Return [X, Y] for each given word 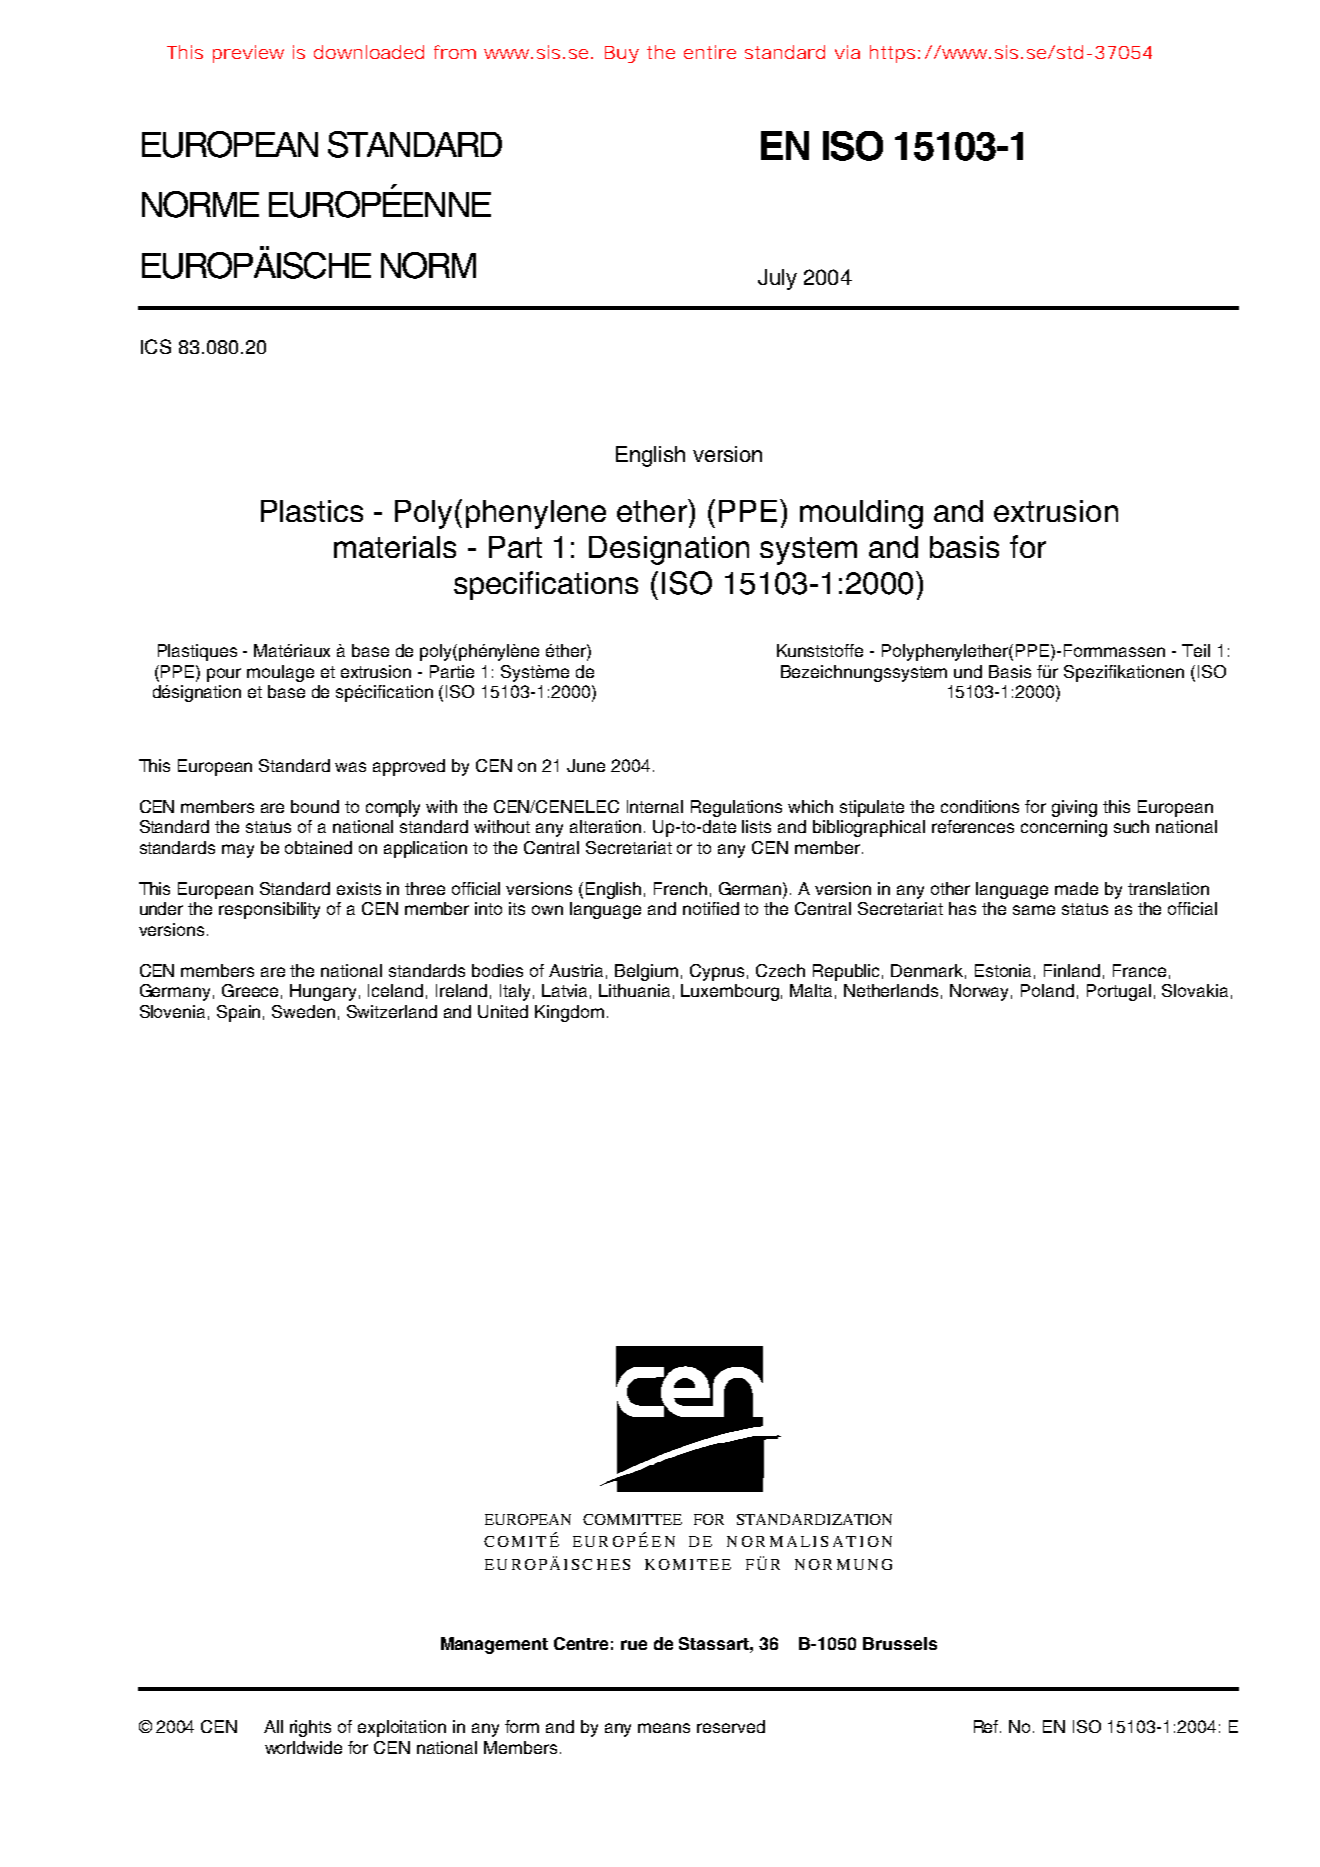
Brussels [900, 1643]
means [664, 1728]
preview [248, 54]
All [273, 1726]
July [777, 279]
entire [710, 52]
